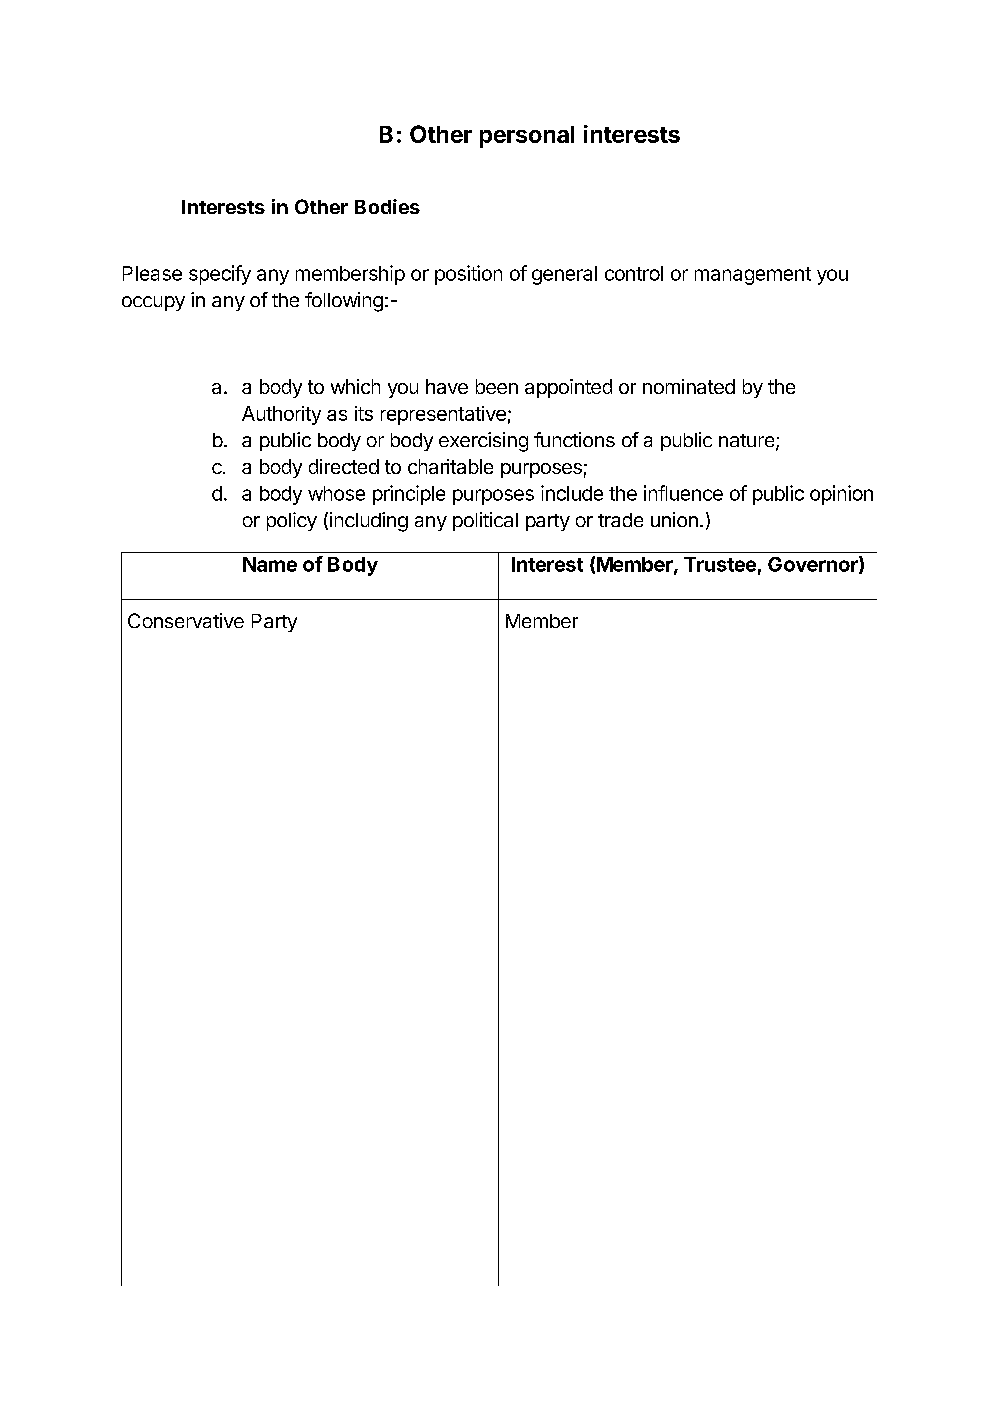 The image size is (998, 1412). I want to click on management, so click(753, 276).
